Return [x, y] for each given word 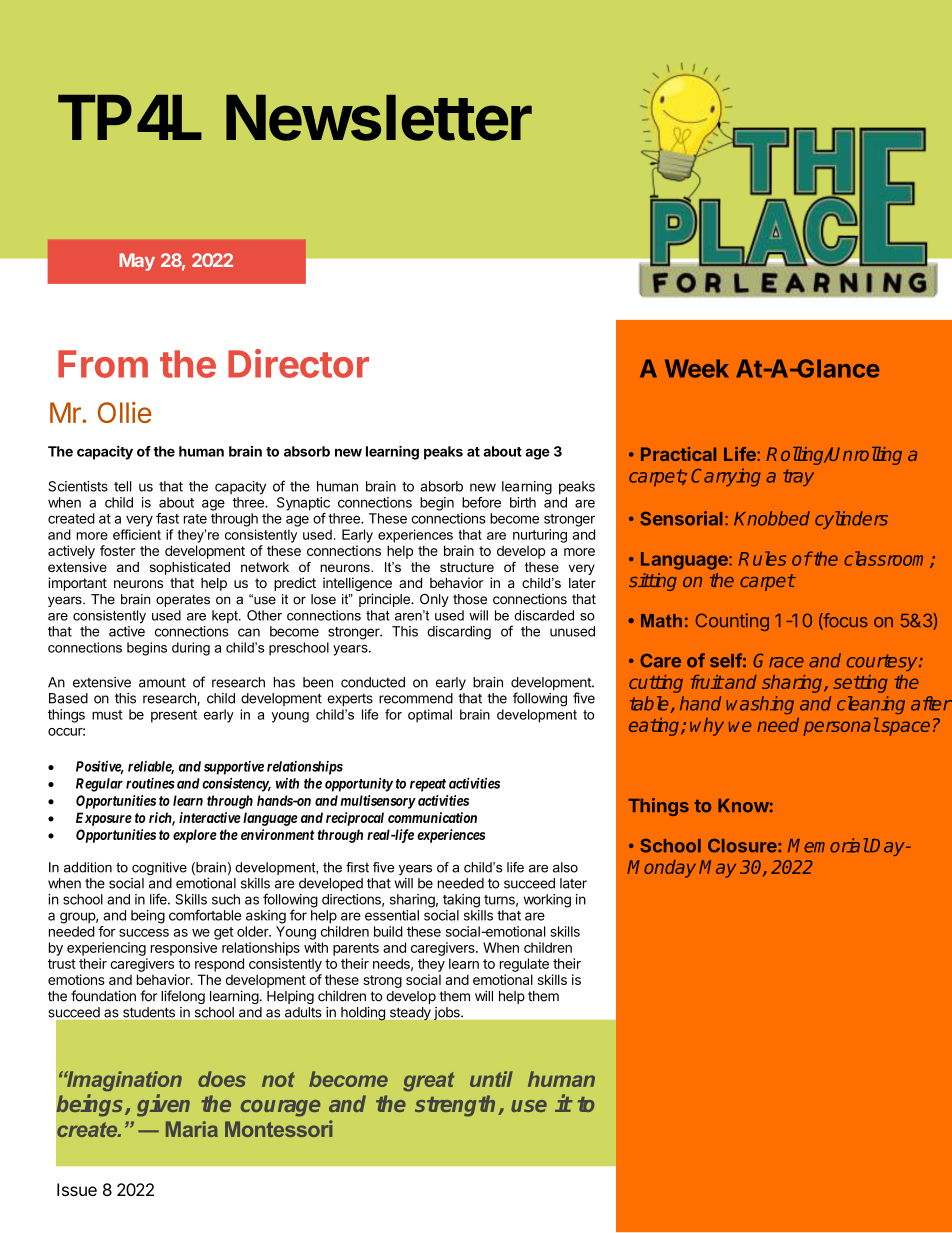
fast [167, 518]
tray [798, 477]
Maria [192, 1129]
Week [697, 368]
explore [195, 836]
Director [298, 363]
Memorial [828, 845]
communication [432, 817]
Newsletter [379, 118]
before [481, 502]
